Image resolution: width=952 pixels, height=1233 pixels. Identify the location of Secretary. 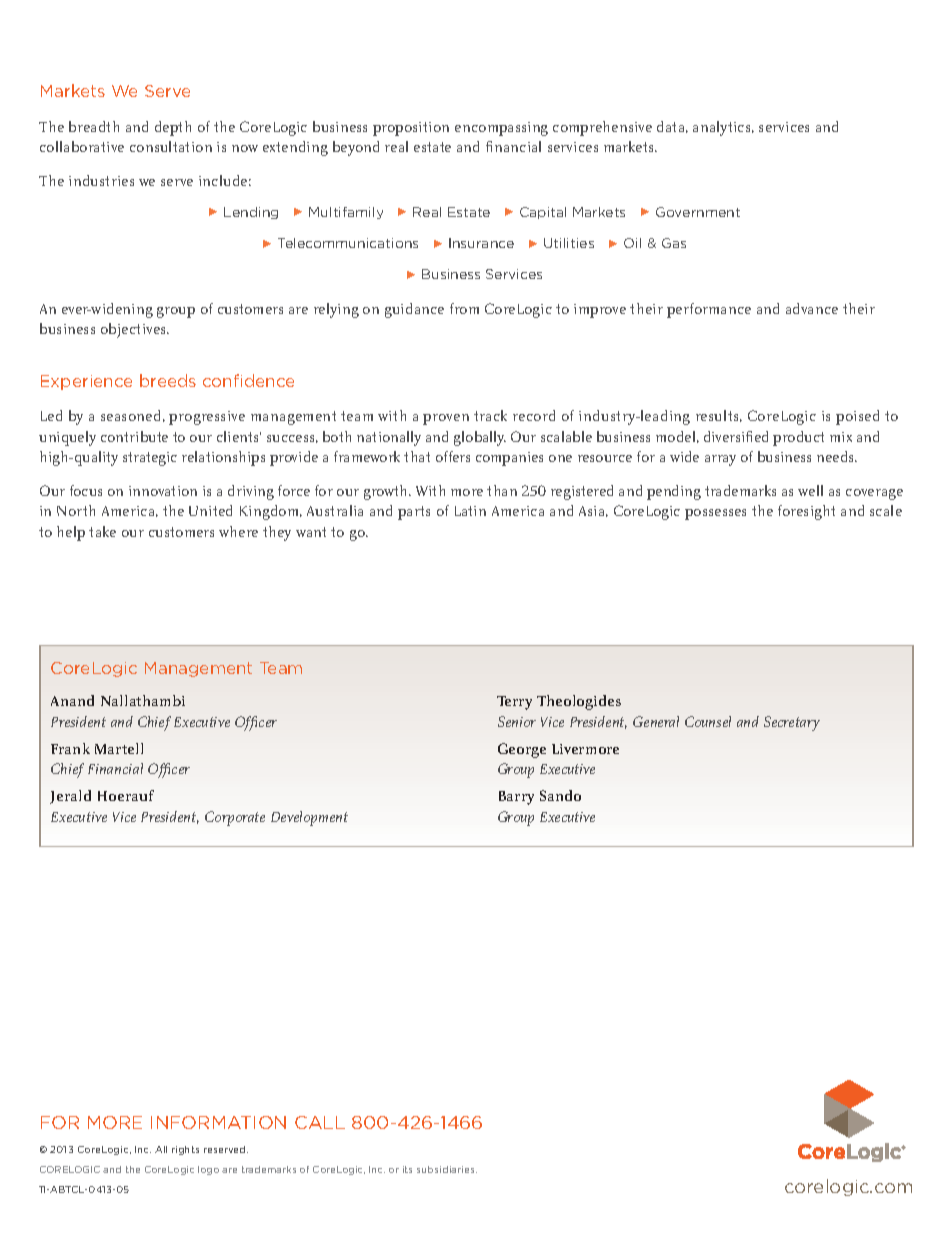
(792, 723).
